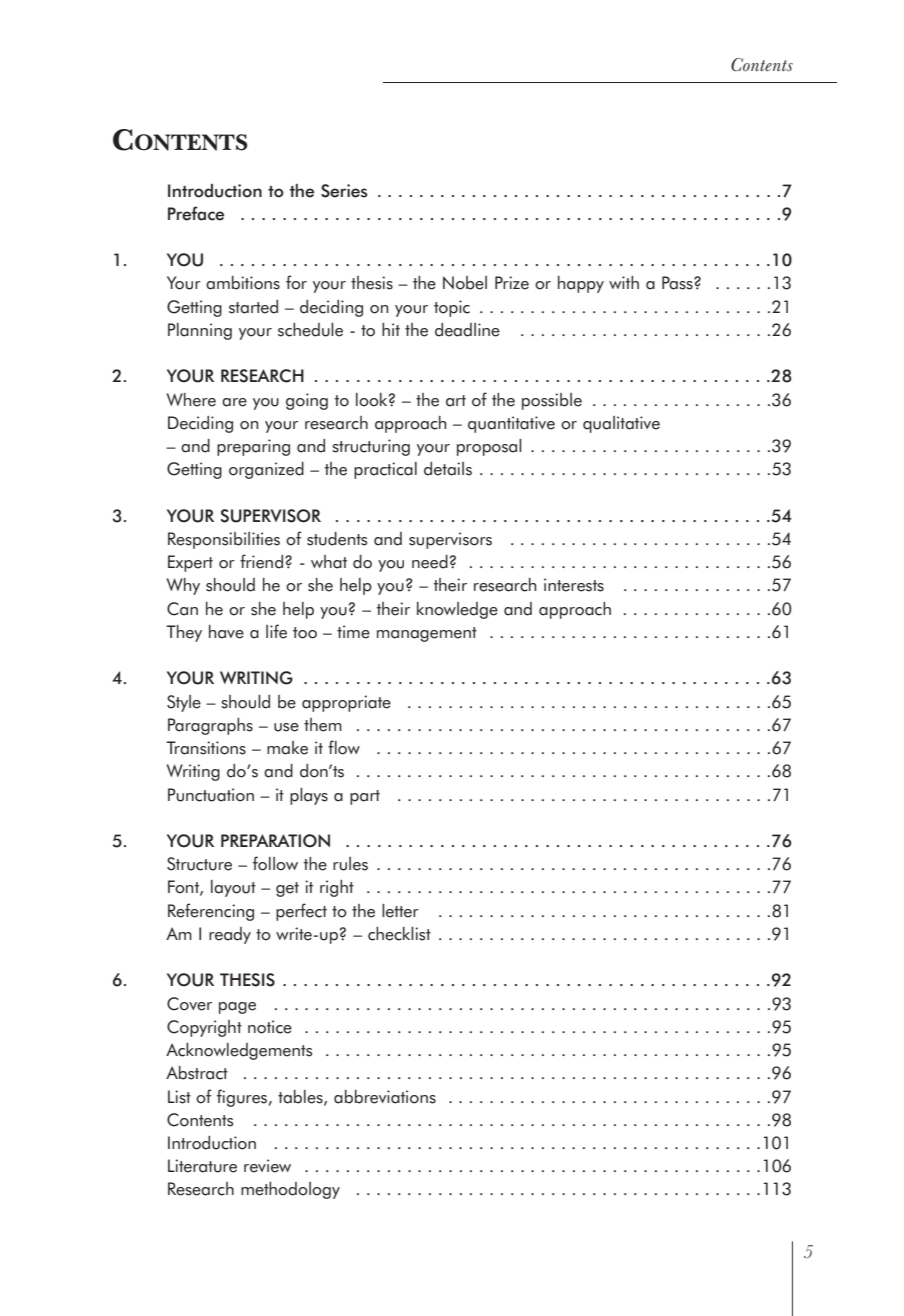 The image size is (904, 1316). I want to click on with, so click(624, 282).
